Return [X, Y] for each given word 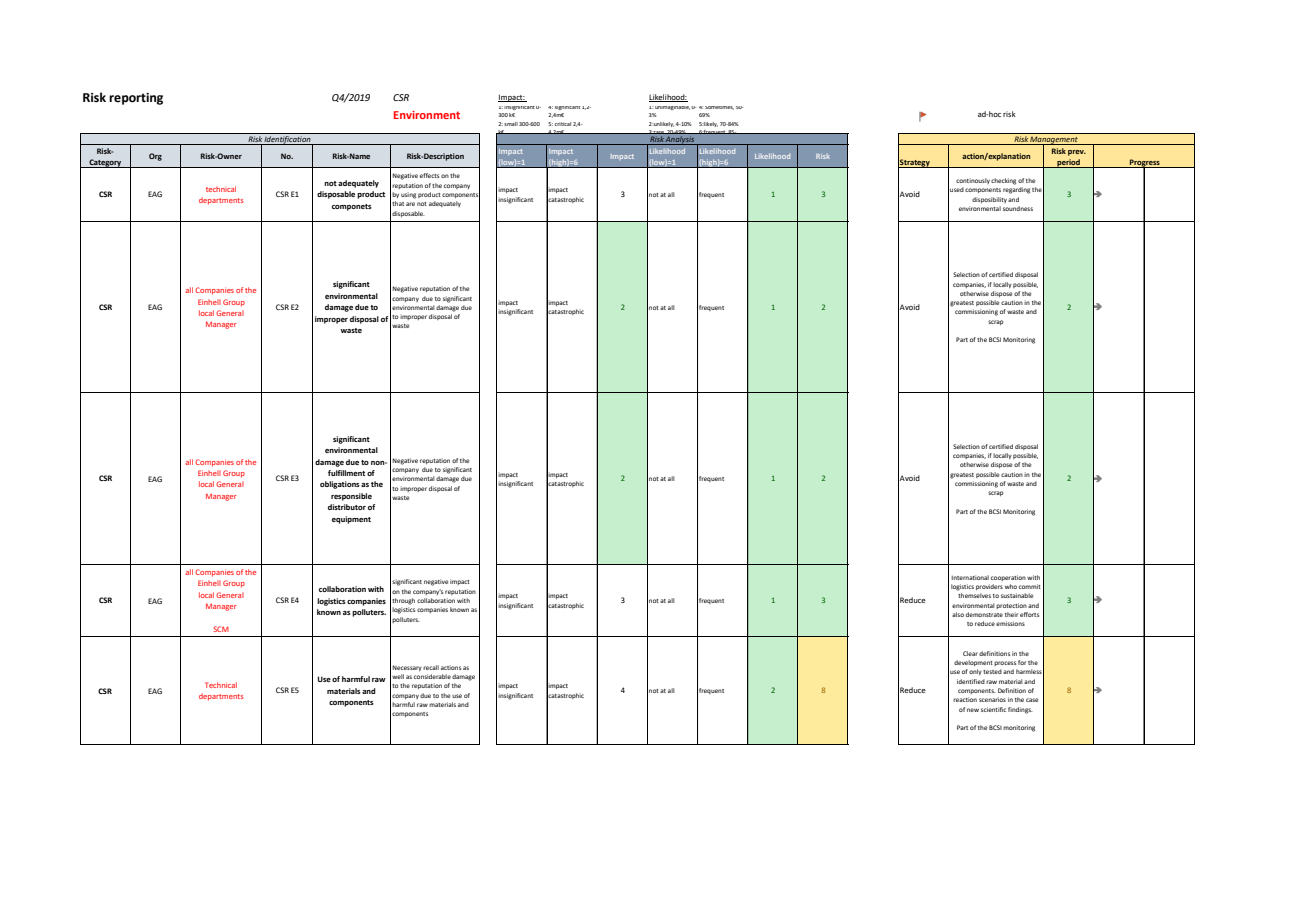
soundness [1018, 208]
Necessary [407, 668]
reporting [136, 99]
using [408, 195]
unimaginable [672, 108]
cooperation [1008, 578]
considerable [432, 676]
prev [1077, 153]
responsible [351, 497]
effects [429, 175]
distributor [347, 507]
